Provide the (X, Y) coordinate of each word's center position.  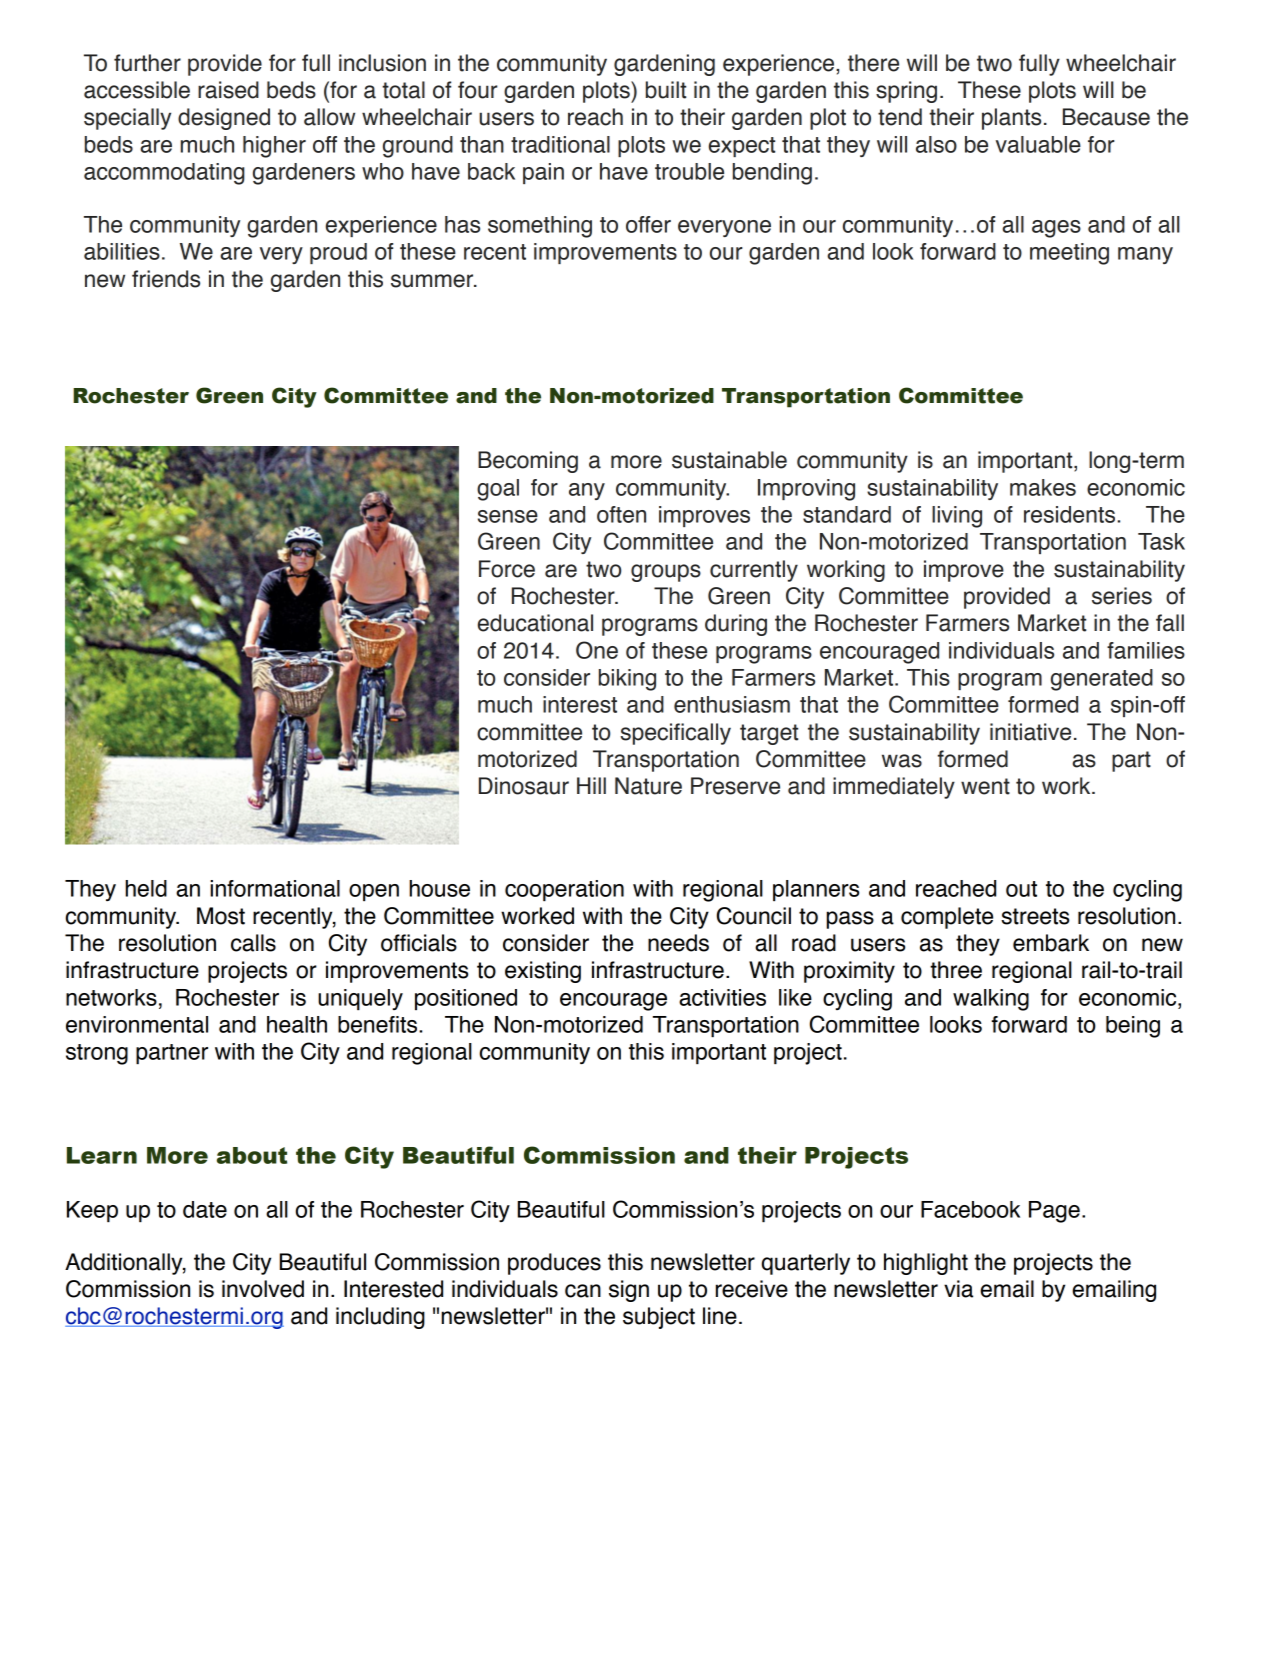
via (958, 1289)
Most (221, 916)
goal (498, 490)
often (621, 514)
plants (1011, 119)
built (666, 90)
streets (1035, 916)
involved (263, 1289)
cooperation (564, 890)
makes (1043, 487)
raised (228, 90)
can (583, 1291)
